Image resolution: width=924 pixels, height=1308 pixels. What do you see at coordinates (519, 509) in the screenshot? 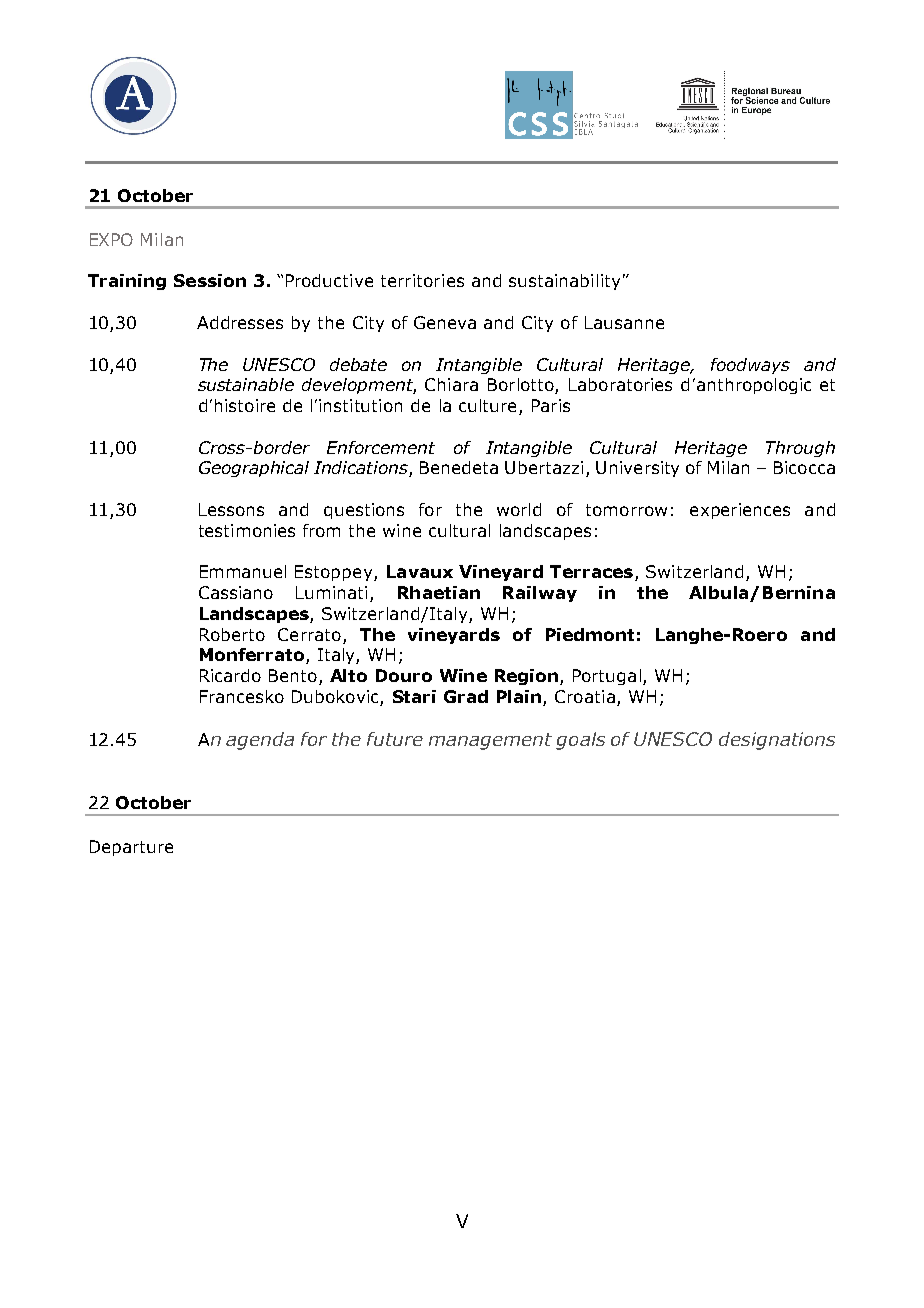
I see `world` at bounding box center [519, 509].
